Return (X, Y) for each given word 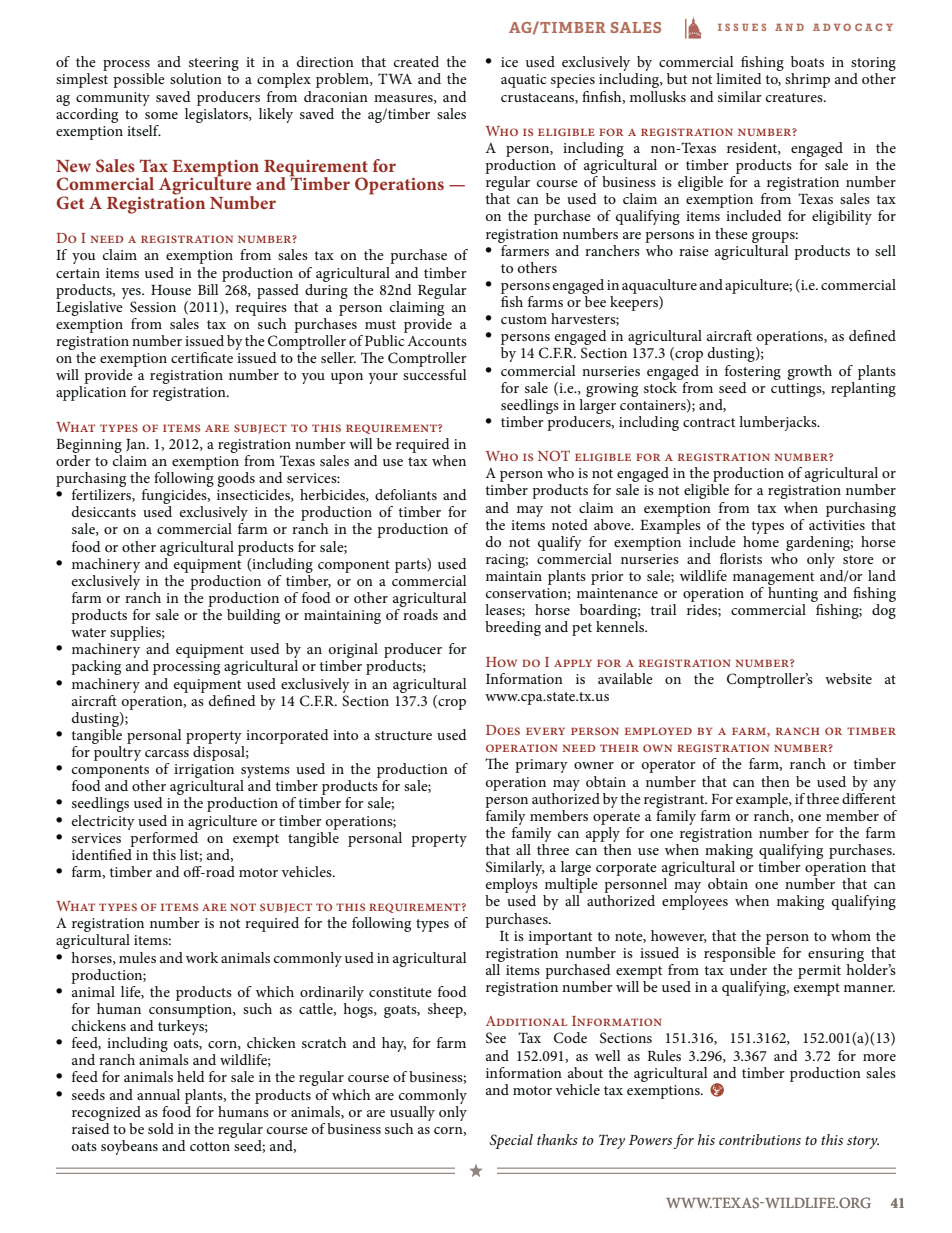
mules (137, 957)
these (731, 233)
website (848, 678)
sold (161, 1128)
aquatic (523, 81)
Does (503, 730)
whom (851, 935)
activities (837, 525)
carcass (167, 753)
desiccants (104, 511)
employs (511, 887)
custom (524, 319)
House (171, 290)
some (161, 115)
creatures (795, 97)
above (613, 524)
